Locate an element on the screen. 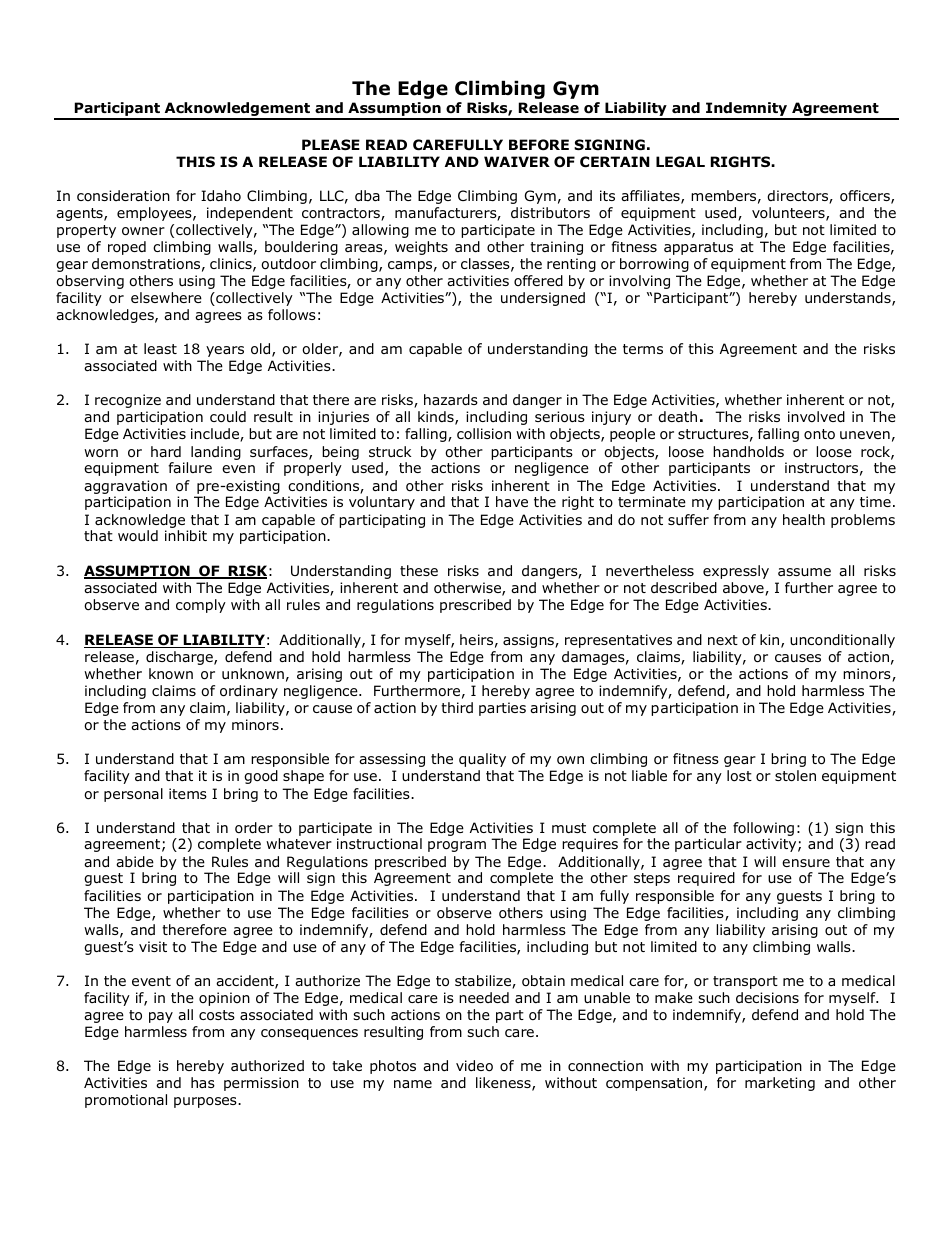  items is located at coordinates (188, 793).
